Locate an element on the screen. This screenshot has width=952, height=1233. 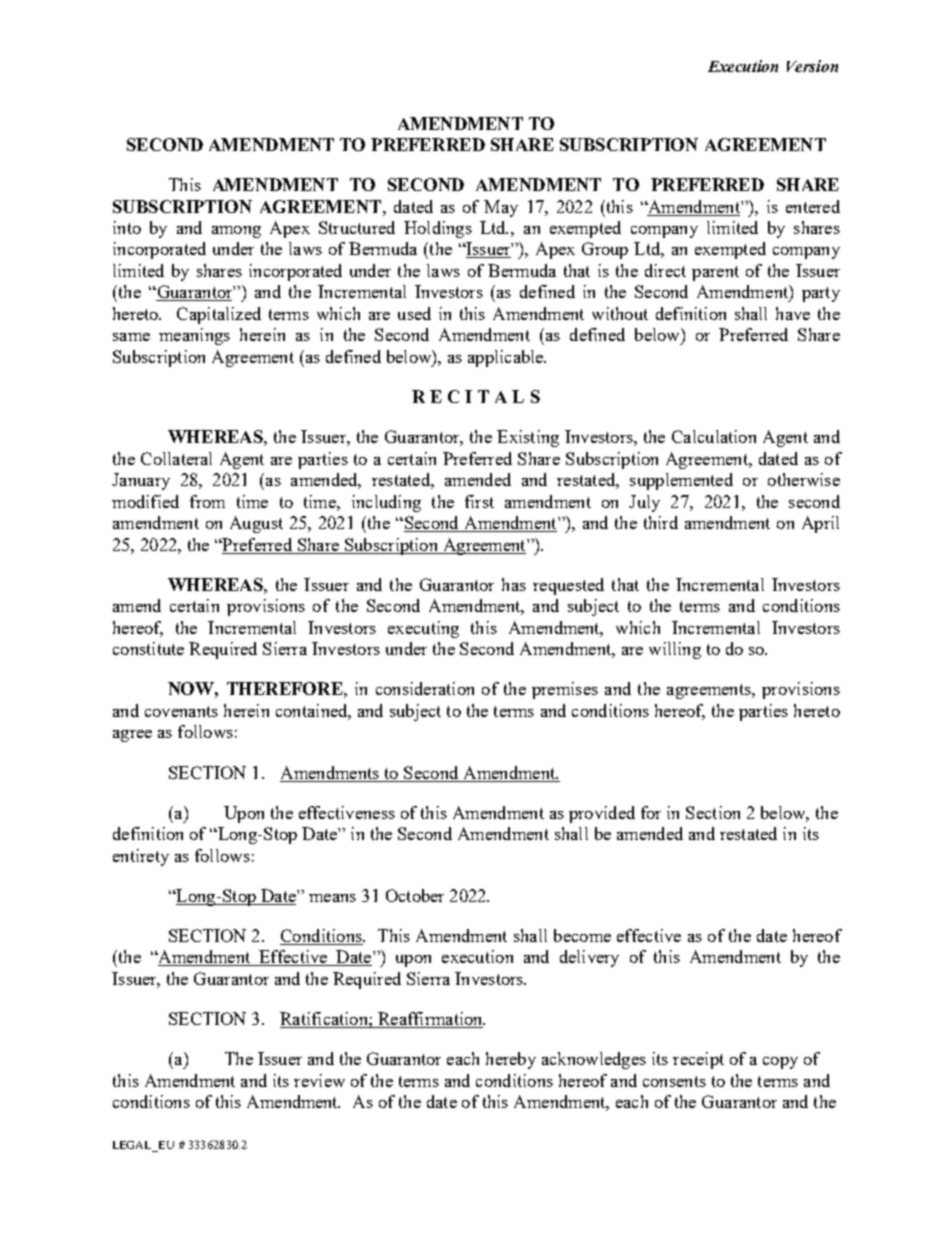
August is located at coordinates (256, 524).
